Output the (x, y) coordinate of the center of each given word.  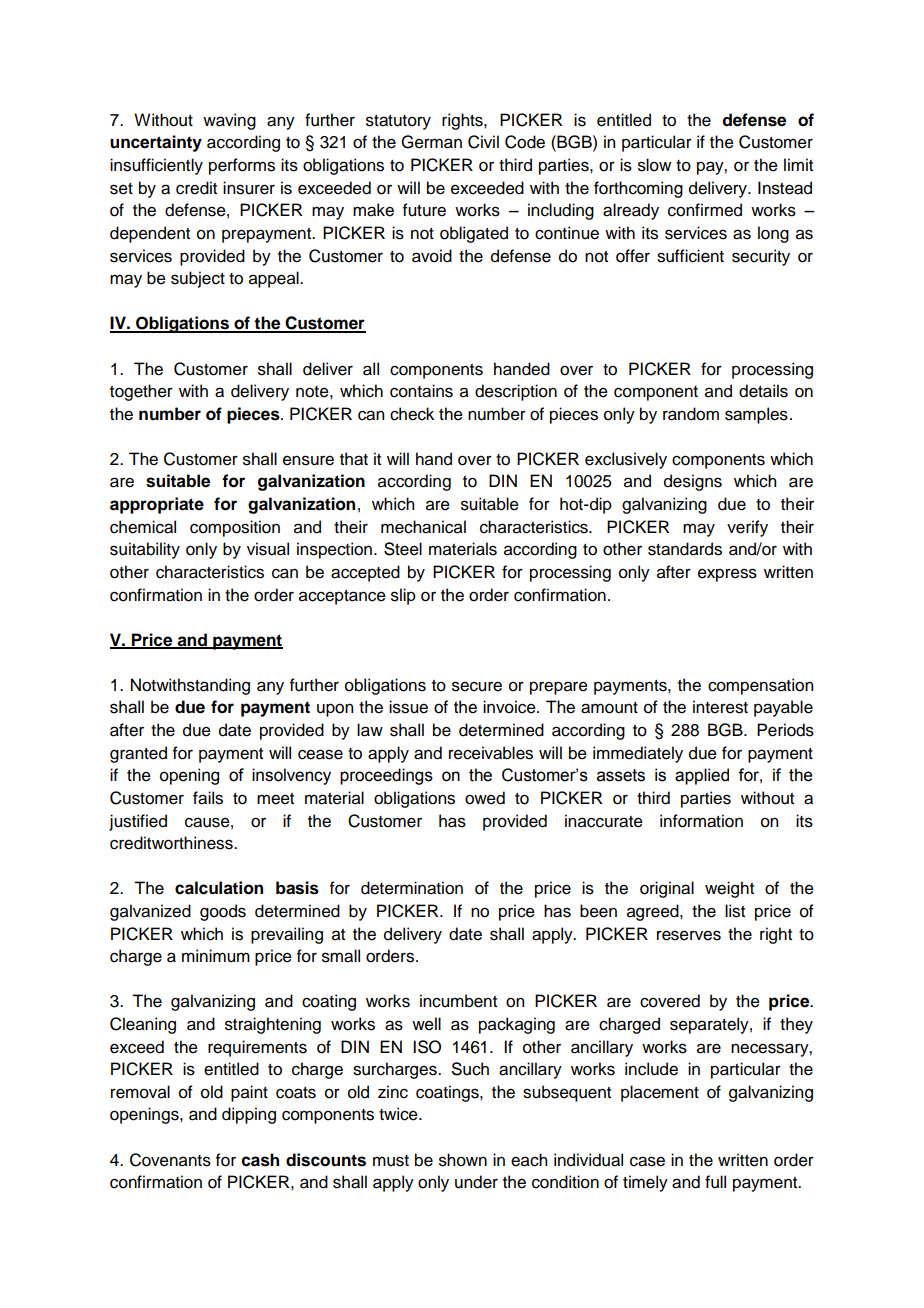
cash (260, 1160)
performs (242, 166)
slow (654, 165)
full (715, 1182)
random (691, 414)
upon (335, 710)
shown (463, 1160)
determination (412, 888)
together (141, 392)
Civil (483, 142)
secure (477, 686)
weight (729, 889)
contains (421, 391)
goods (223, 912)
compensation (760, 686)
